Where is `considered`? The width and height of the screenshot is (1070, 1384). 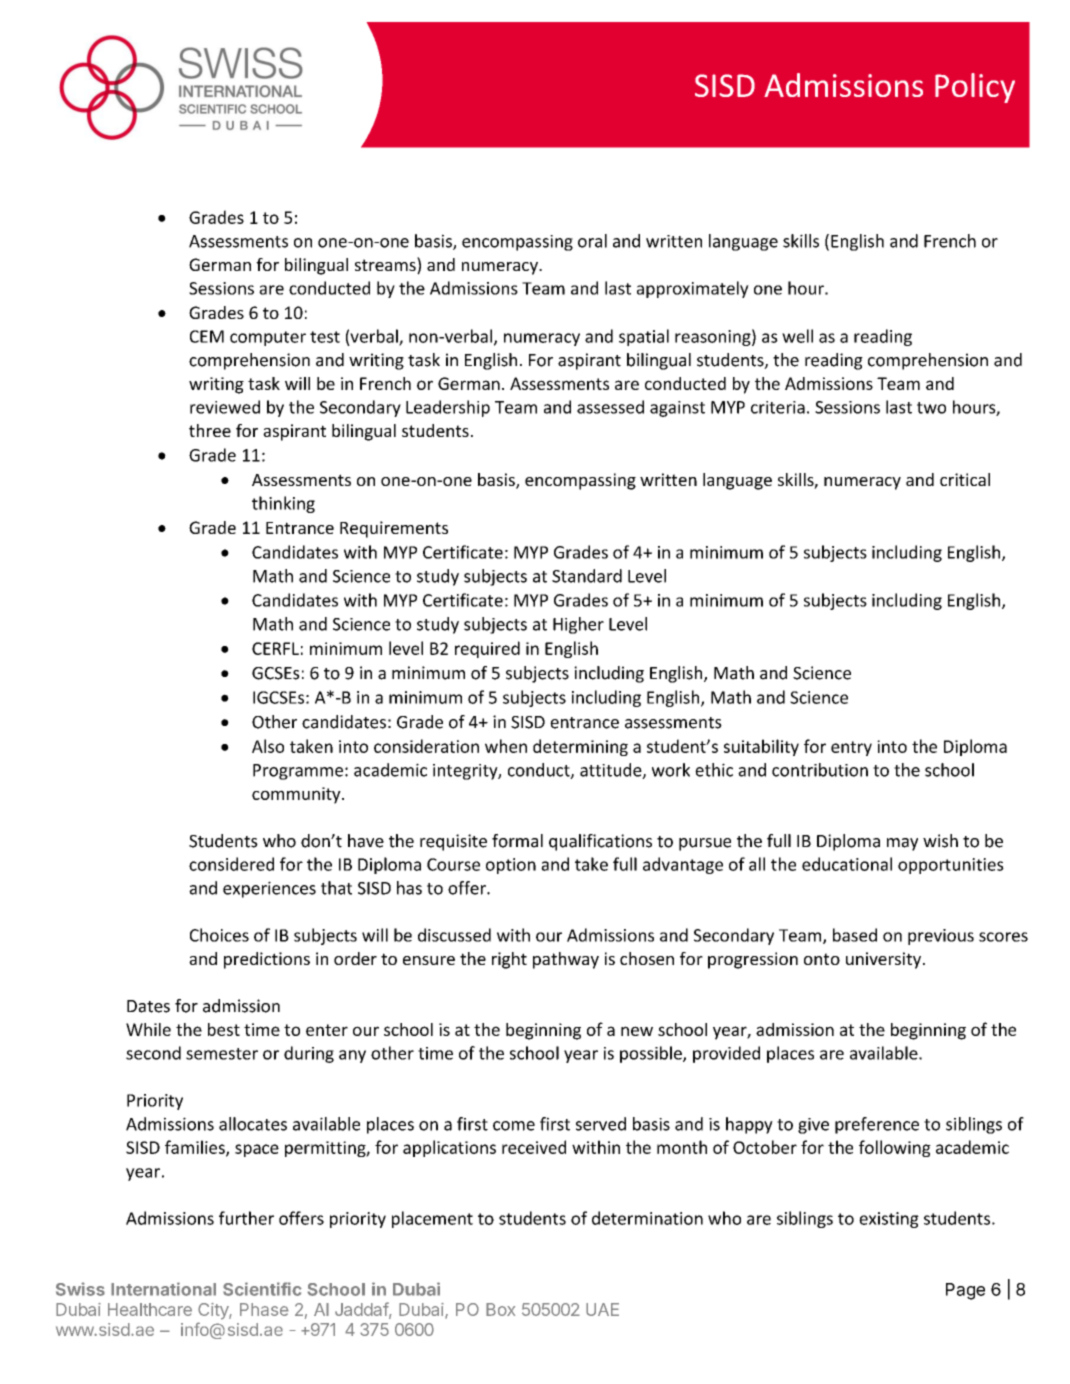 considered is located at coordinates (231, 864).
